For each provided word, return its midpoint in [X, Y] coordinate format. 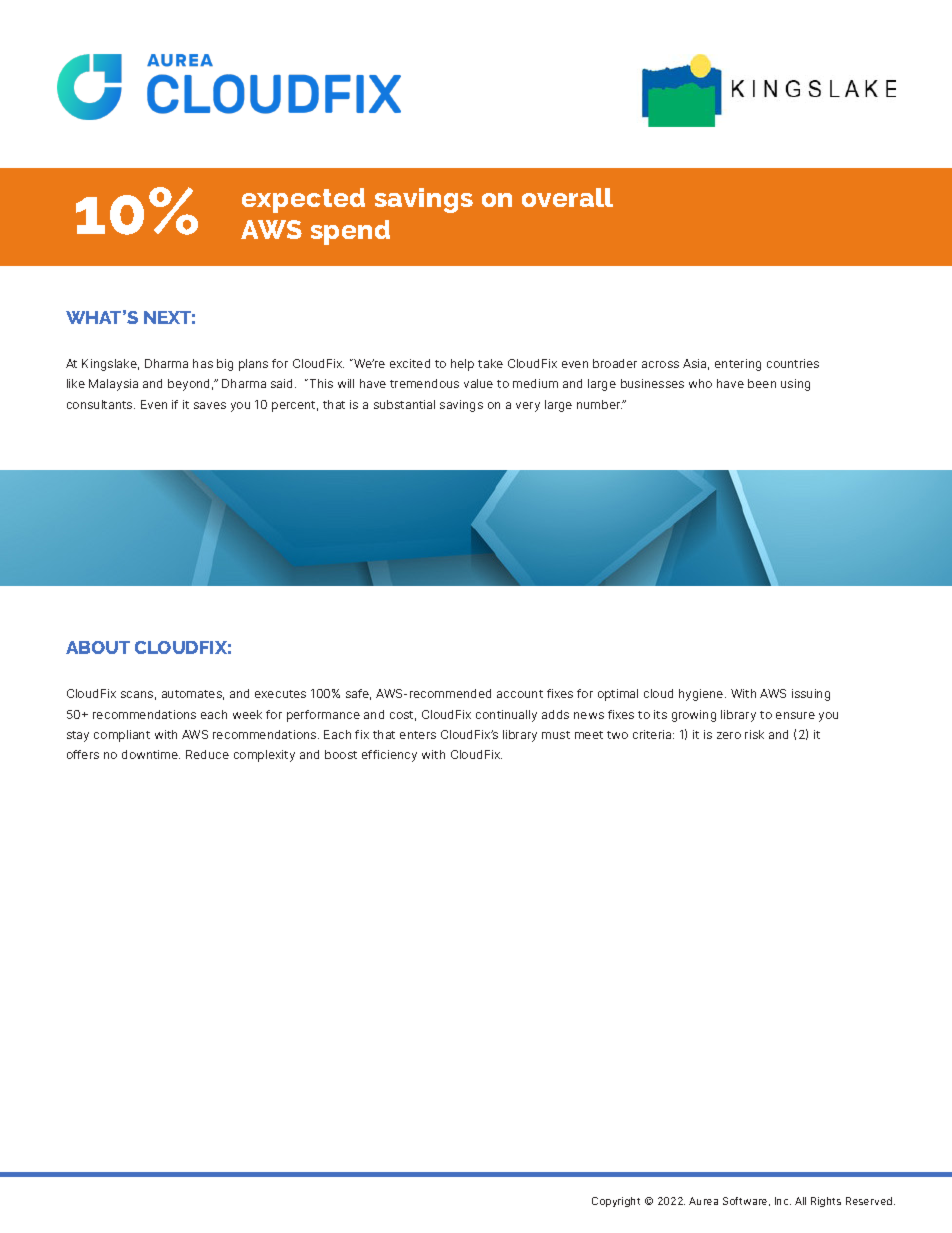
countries [793, 363]
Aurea [703, 1201]
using [795, 385]
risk [754, 734]
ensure [795, 715]
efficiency [389, 756]
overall [567, 197]
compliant [122, 736]
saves [210, 405]
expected [303, 200]
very [528, 407]
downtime [151, 754]
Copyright [616, 1202]
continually [506, 716]
